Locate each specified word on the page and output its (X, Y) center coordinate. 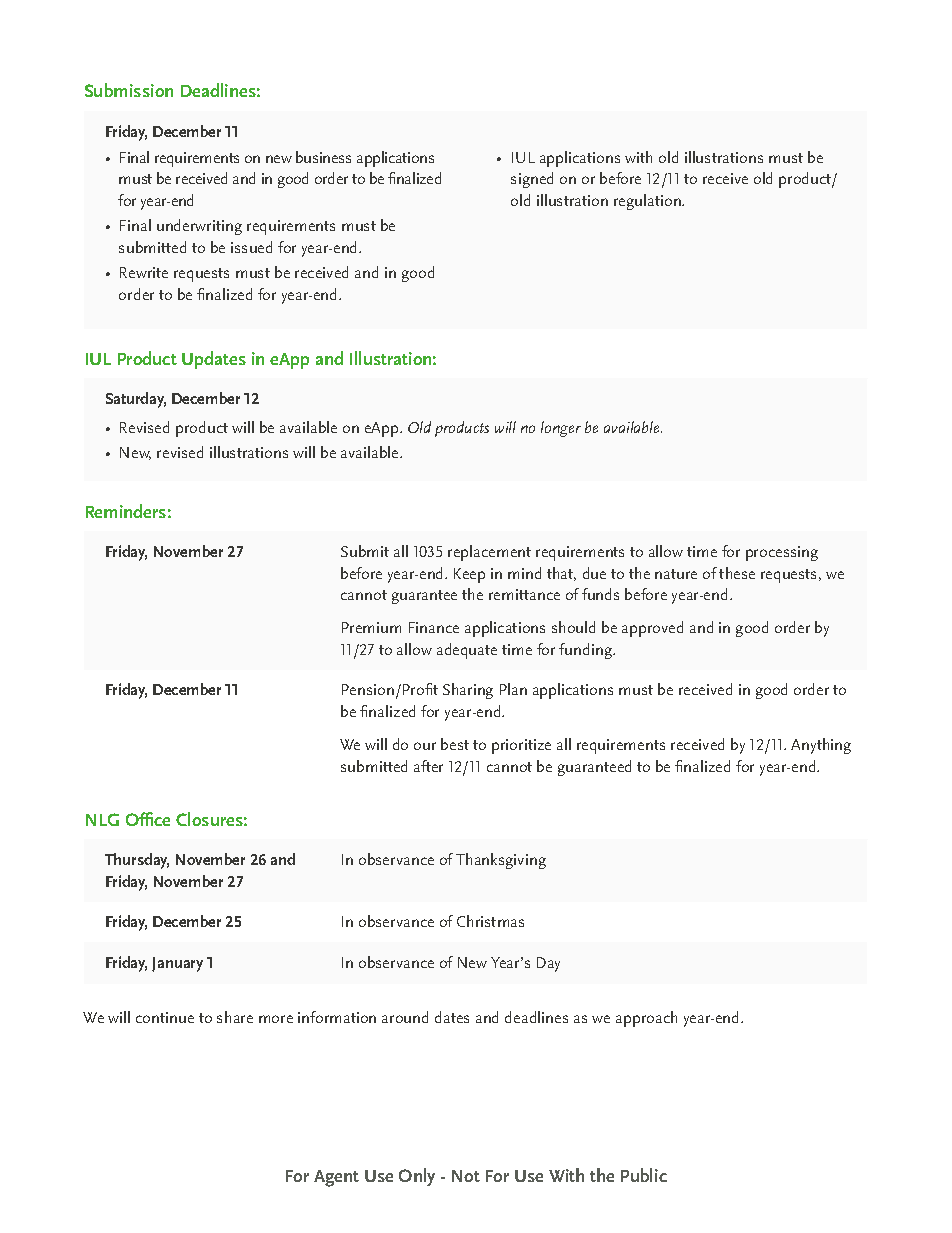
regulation (648, 202)
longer (561, 429)
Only (417, 1177)
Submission (129, 90)
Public (644, 1175)
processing (782, 553)
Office (148, 819)
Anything (821, 746)
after (428, 766)
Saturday (136, 400)
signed (532, 180)
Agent (336, 1178)
